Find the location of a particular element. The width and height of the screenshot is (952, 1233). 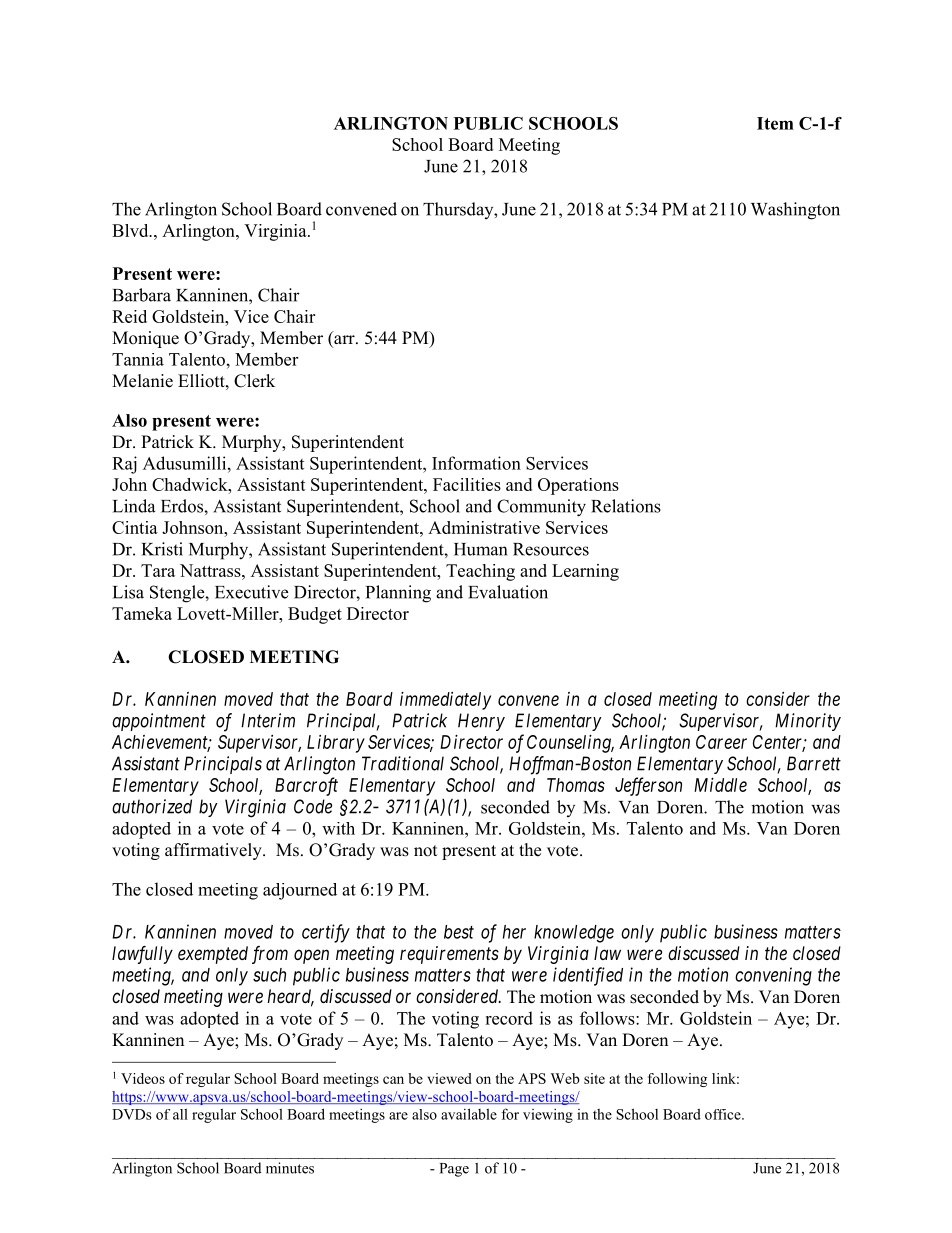

Item is located at coordinates (775, 123).
